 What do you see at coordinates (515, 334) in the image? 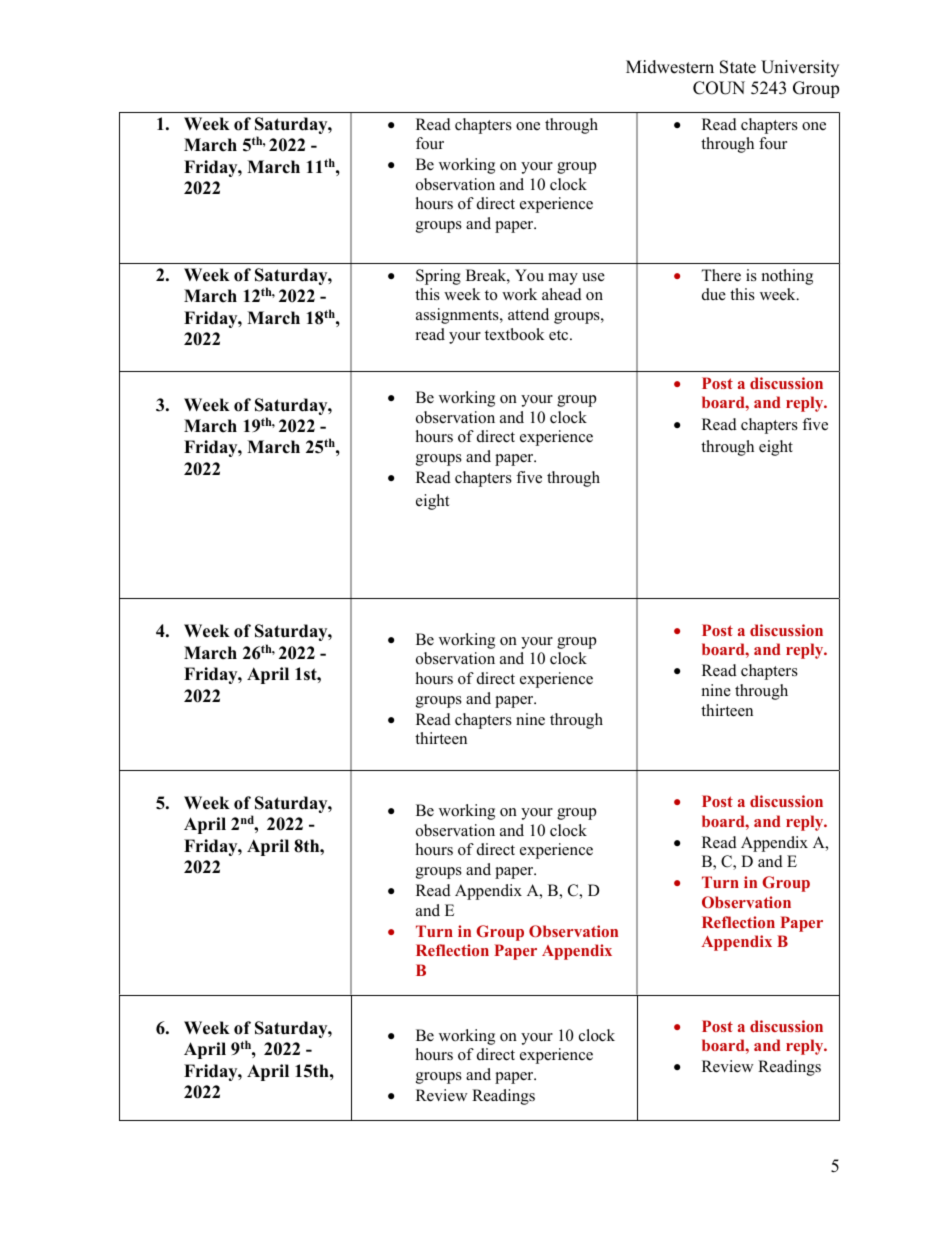
I see `textbook` at bounding box center [515, 334].
